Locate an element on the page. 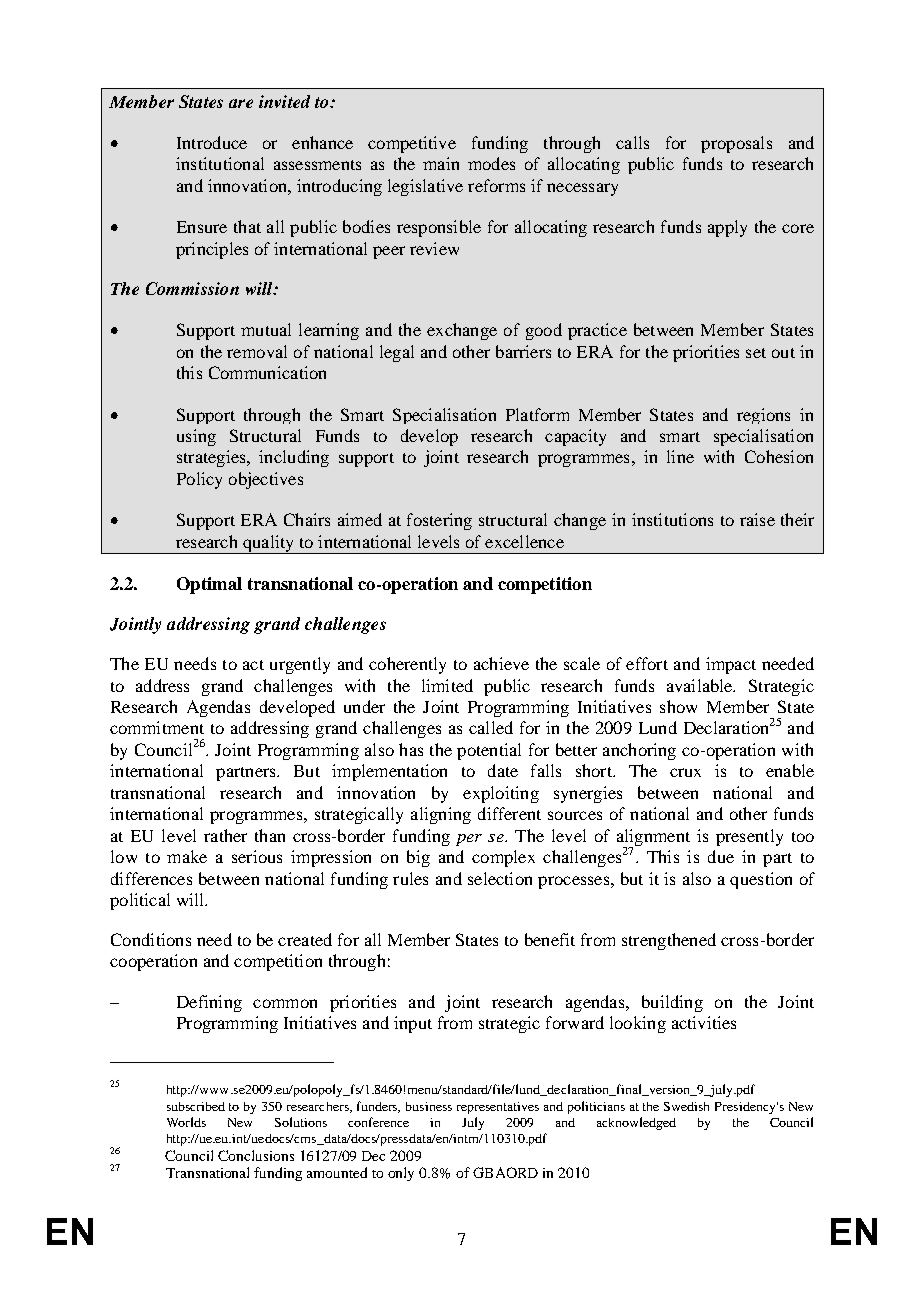 The width and height of the page is (924, 1308). set is located at coordinates (756, 353).
